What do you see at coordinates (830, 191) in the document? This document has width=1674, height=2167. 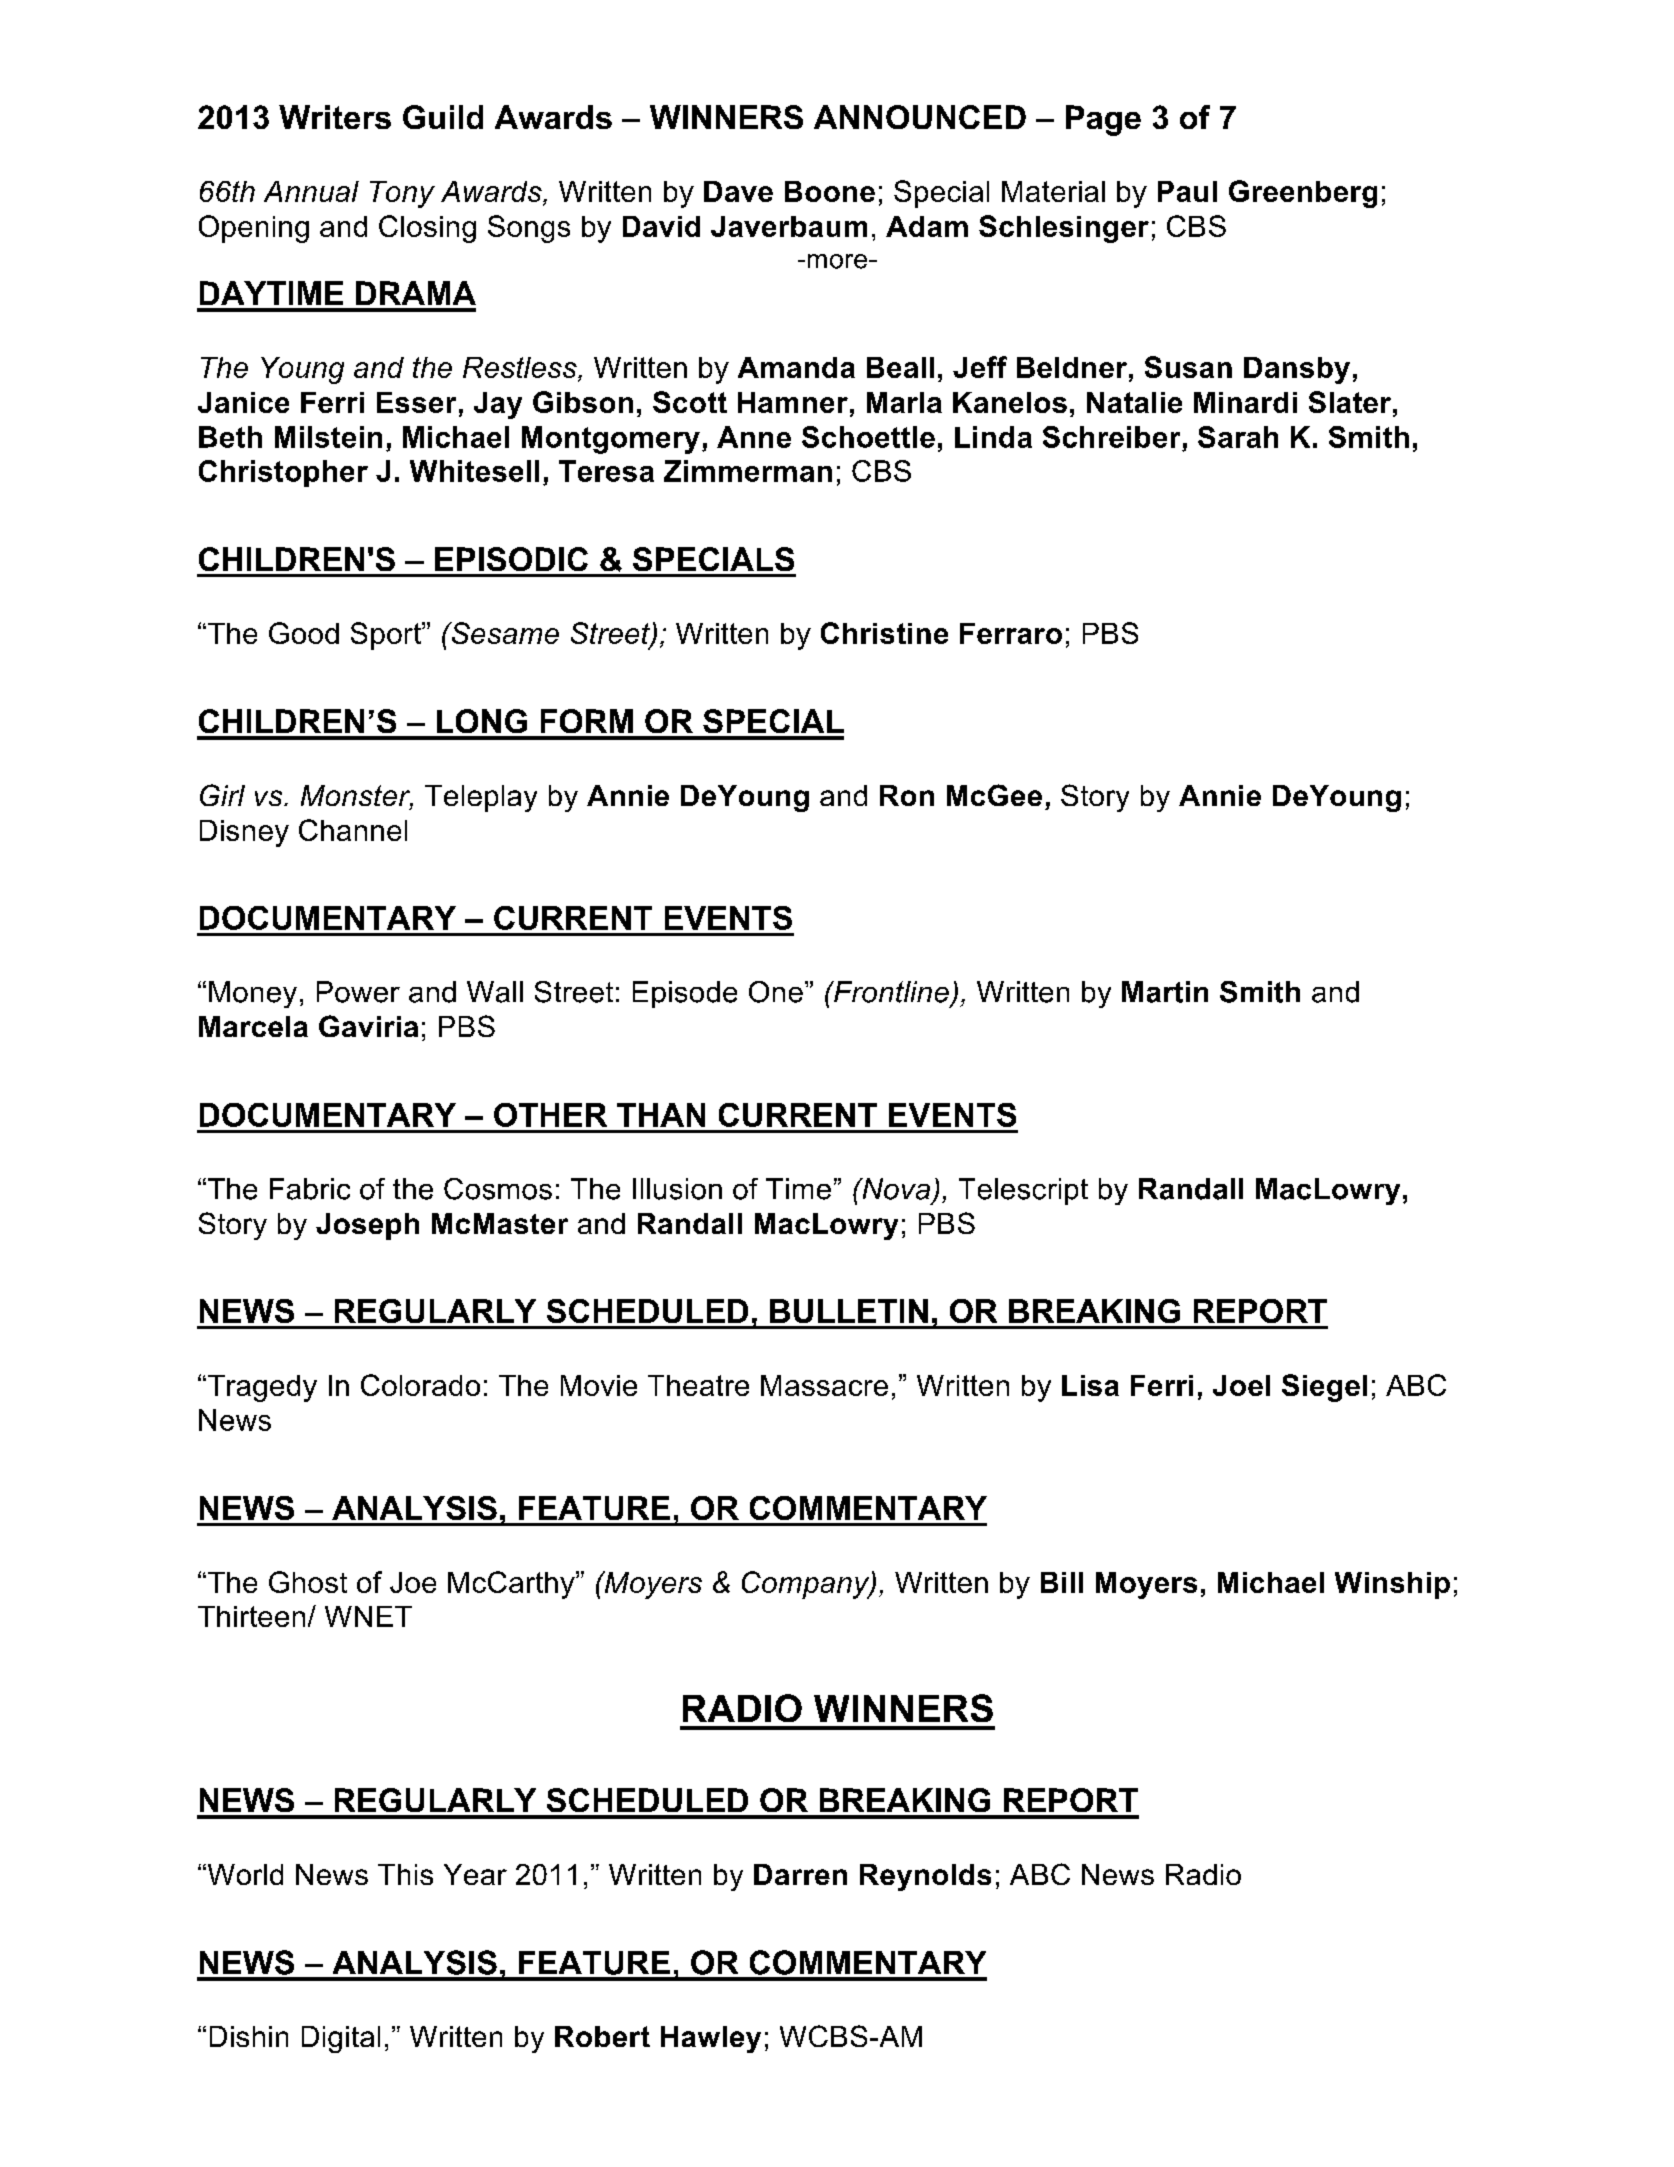 I see `Boone` at bounding box center [830, 191].
